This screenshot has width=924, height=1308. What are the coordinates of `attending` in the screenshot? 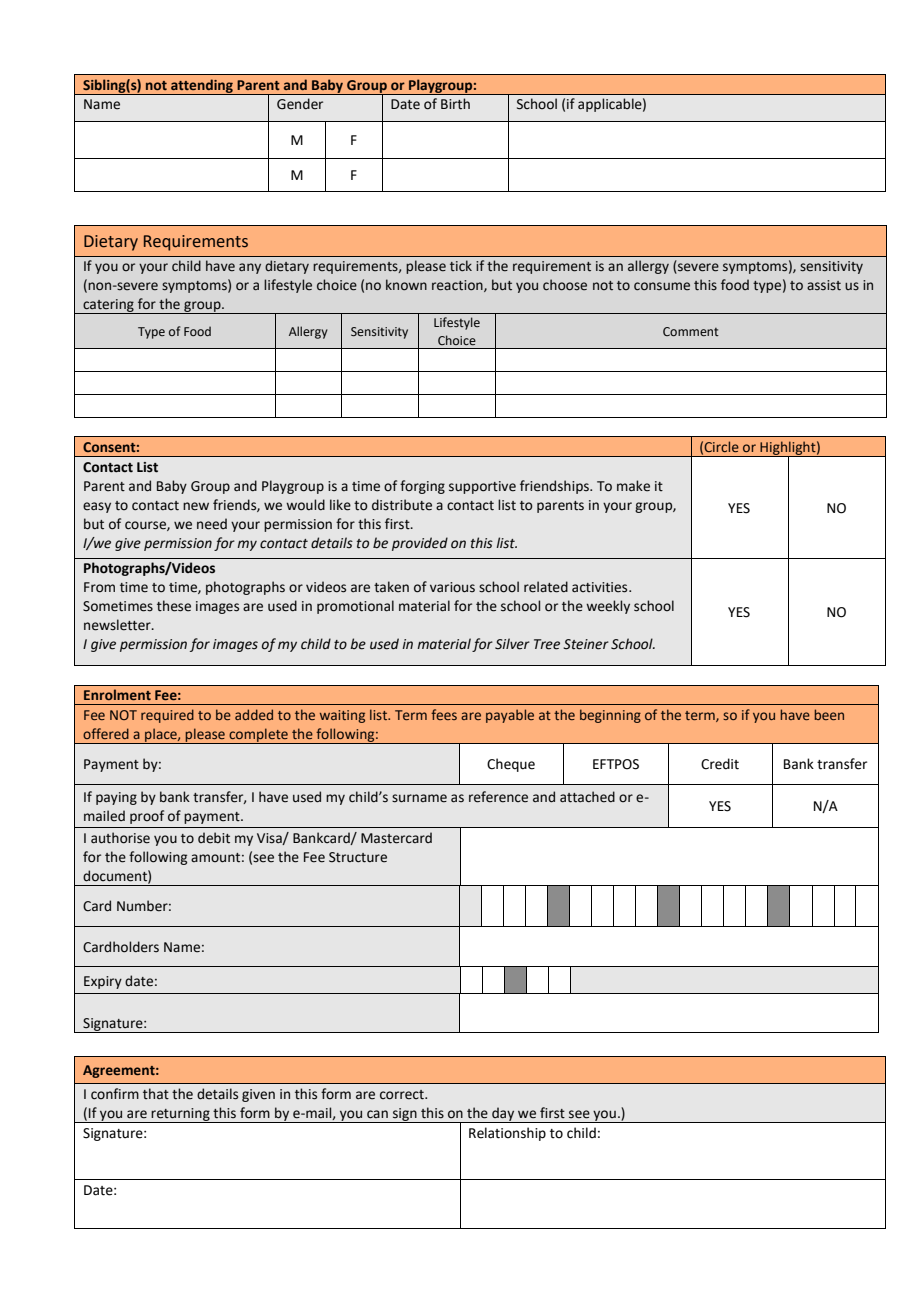 It's located at (202, 87).
